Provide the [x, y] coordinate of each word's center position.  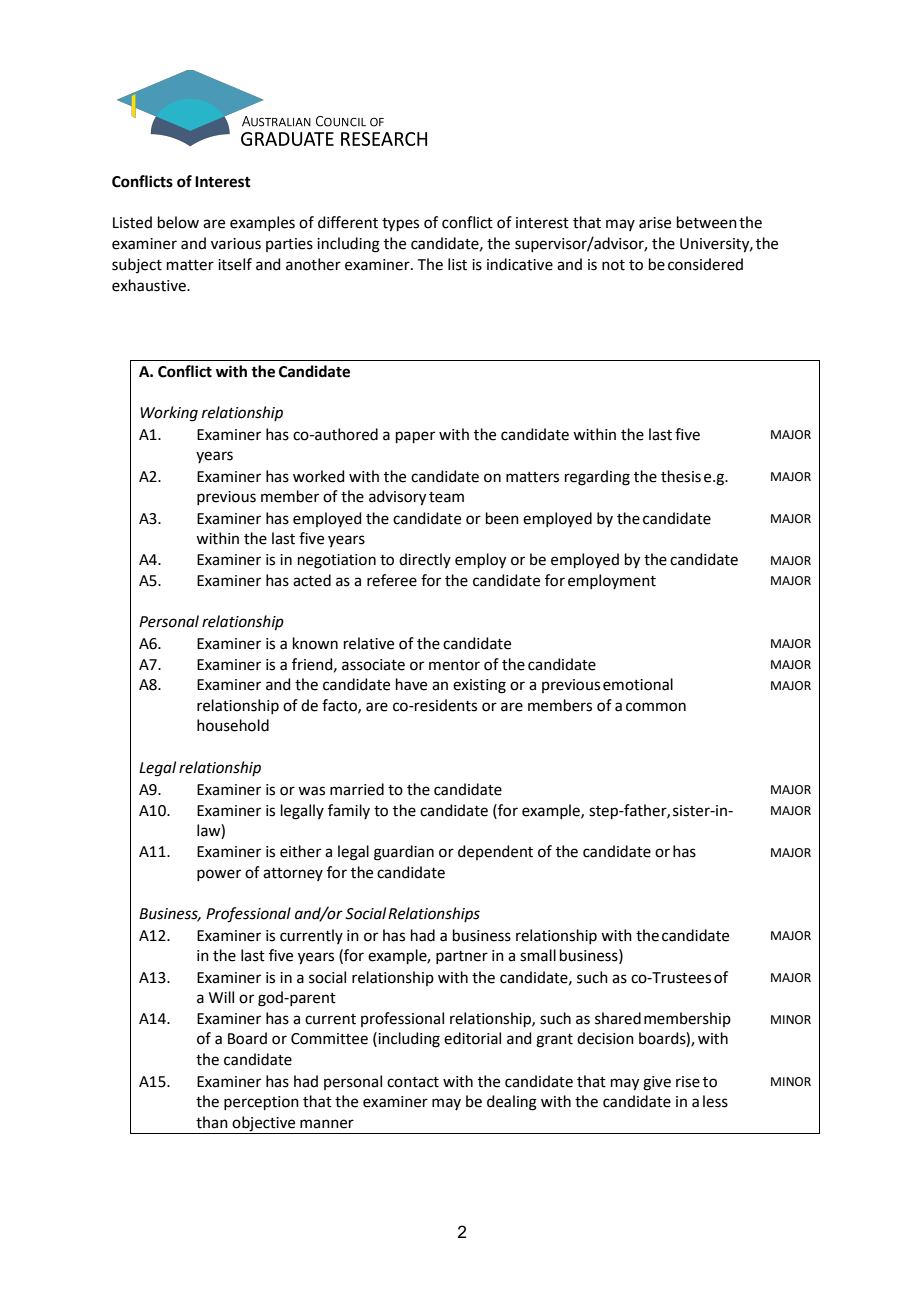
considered [705, 264]
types [400, 225]
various [236, 244]
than [212, 1122]
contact [413, 1082]
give [657, 1083]
